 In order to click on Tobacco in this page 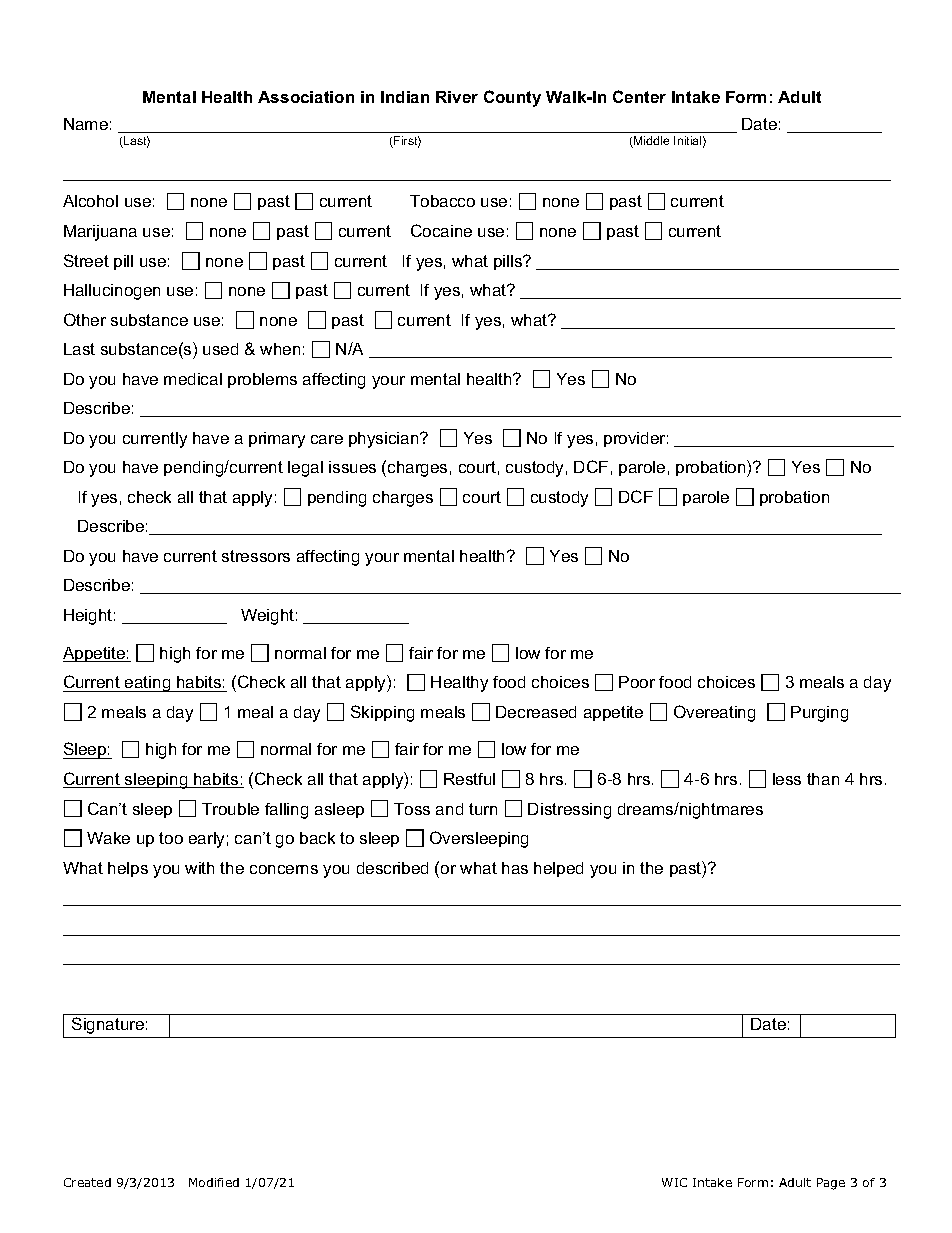, I will do `click(442, 201)`.
